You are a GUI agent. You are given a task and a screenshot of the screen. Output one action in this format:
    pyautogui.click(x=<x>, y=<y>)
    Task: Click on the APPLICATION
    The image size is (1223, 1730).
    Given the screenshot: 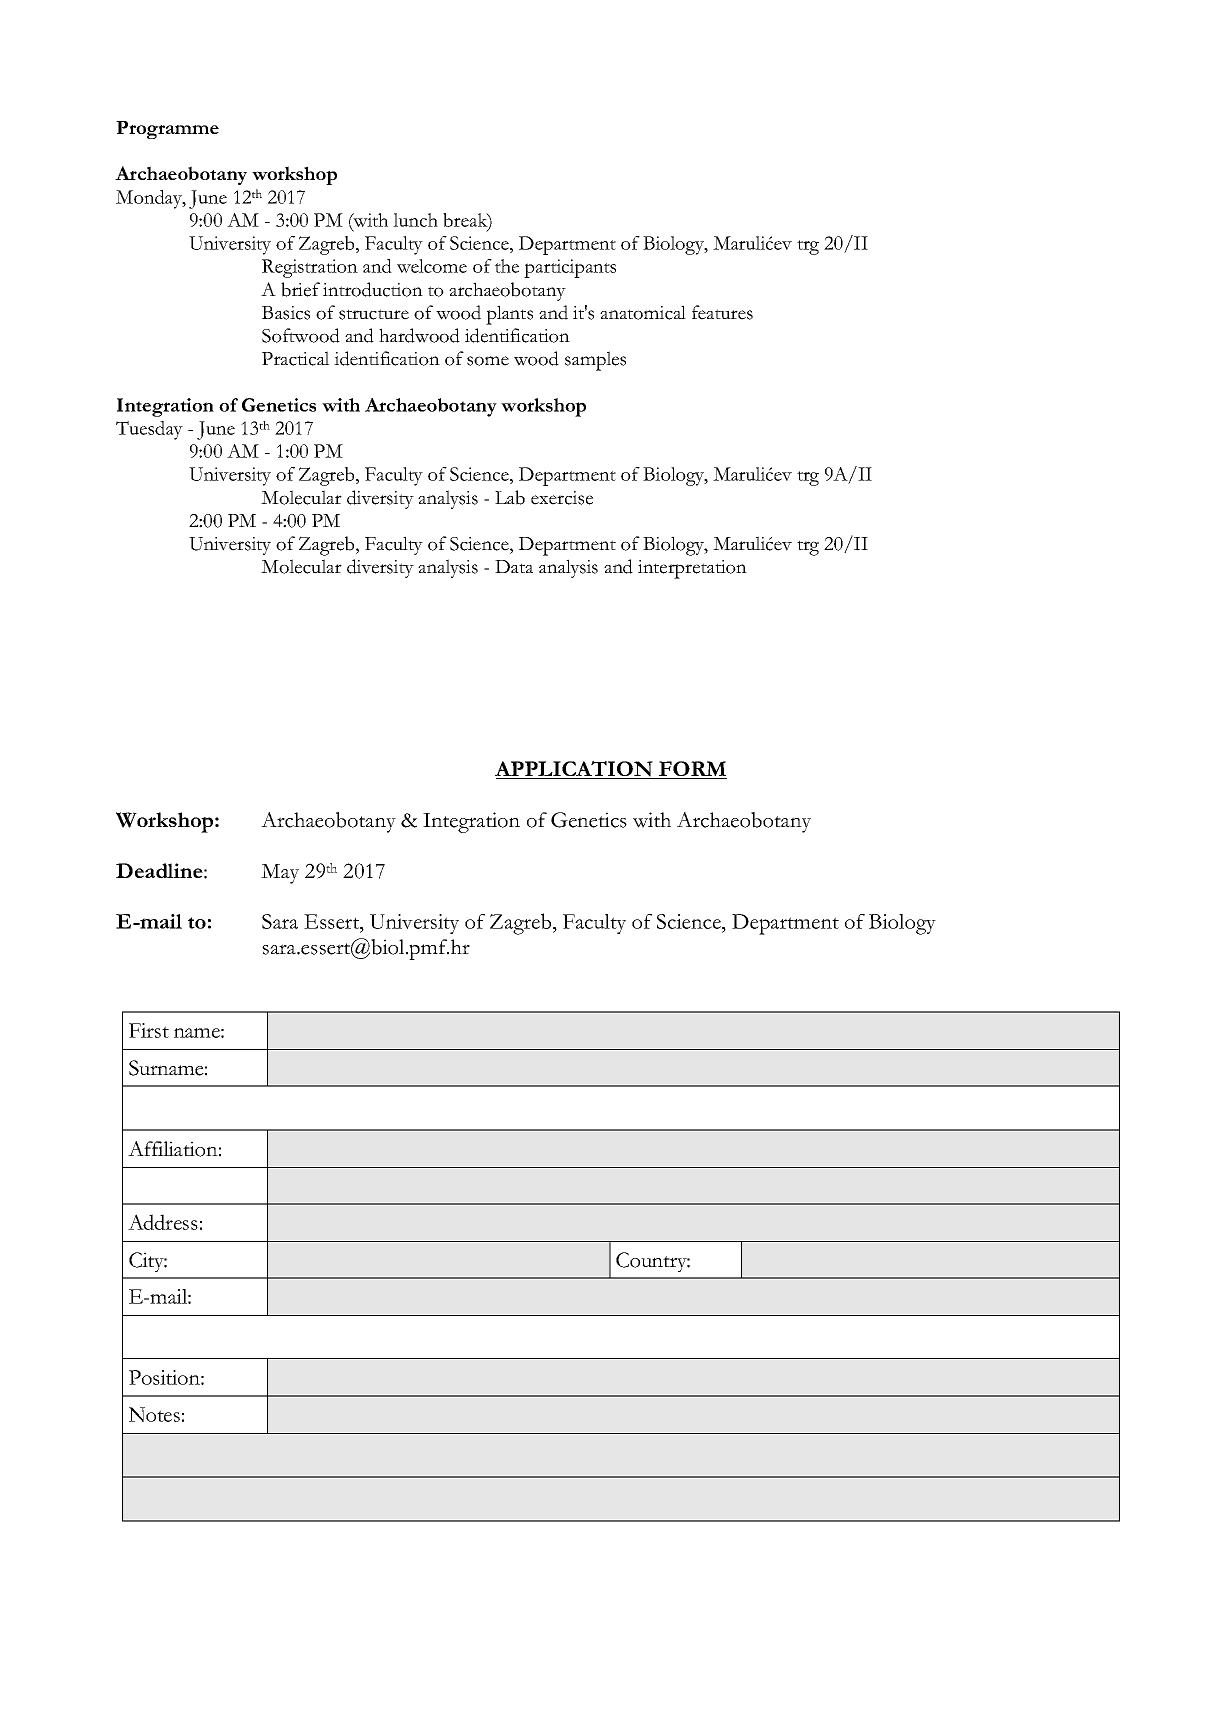 What is the action you would take?
    pyautogui.click(x=575, y=770)
